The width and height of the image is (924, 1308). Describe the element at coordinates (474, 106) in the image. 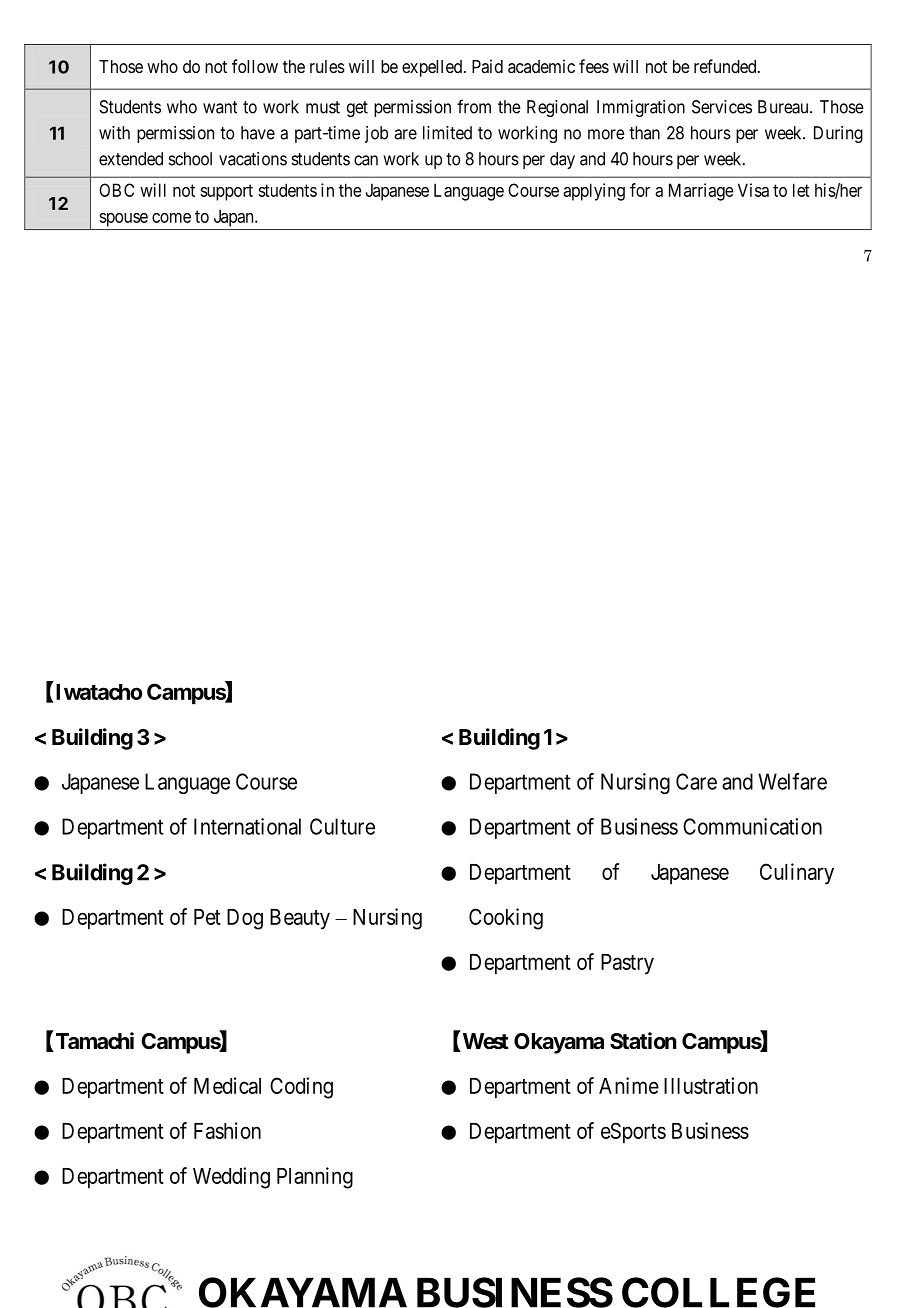

I see `from` at that location.
